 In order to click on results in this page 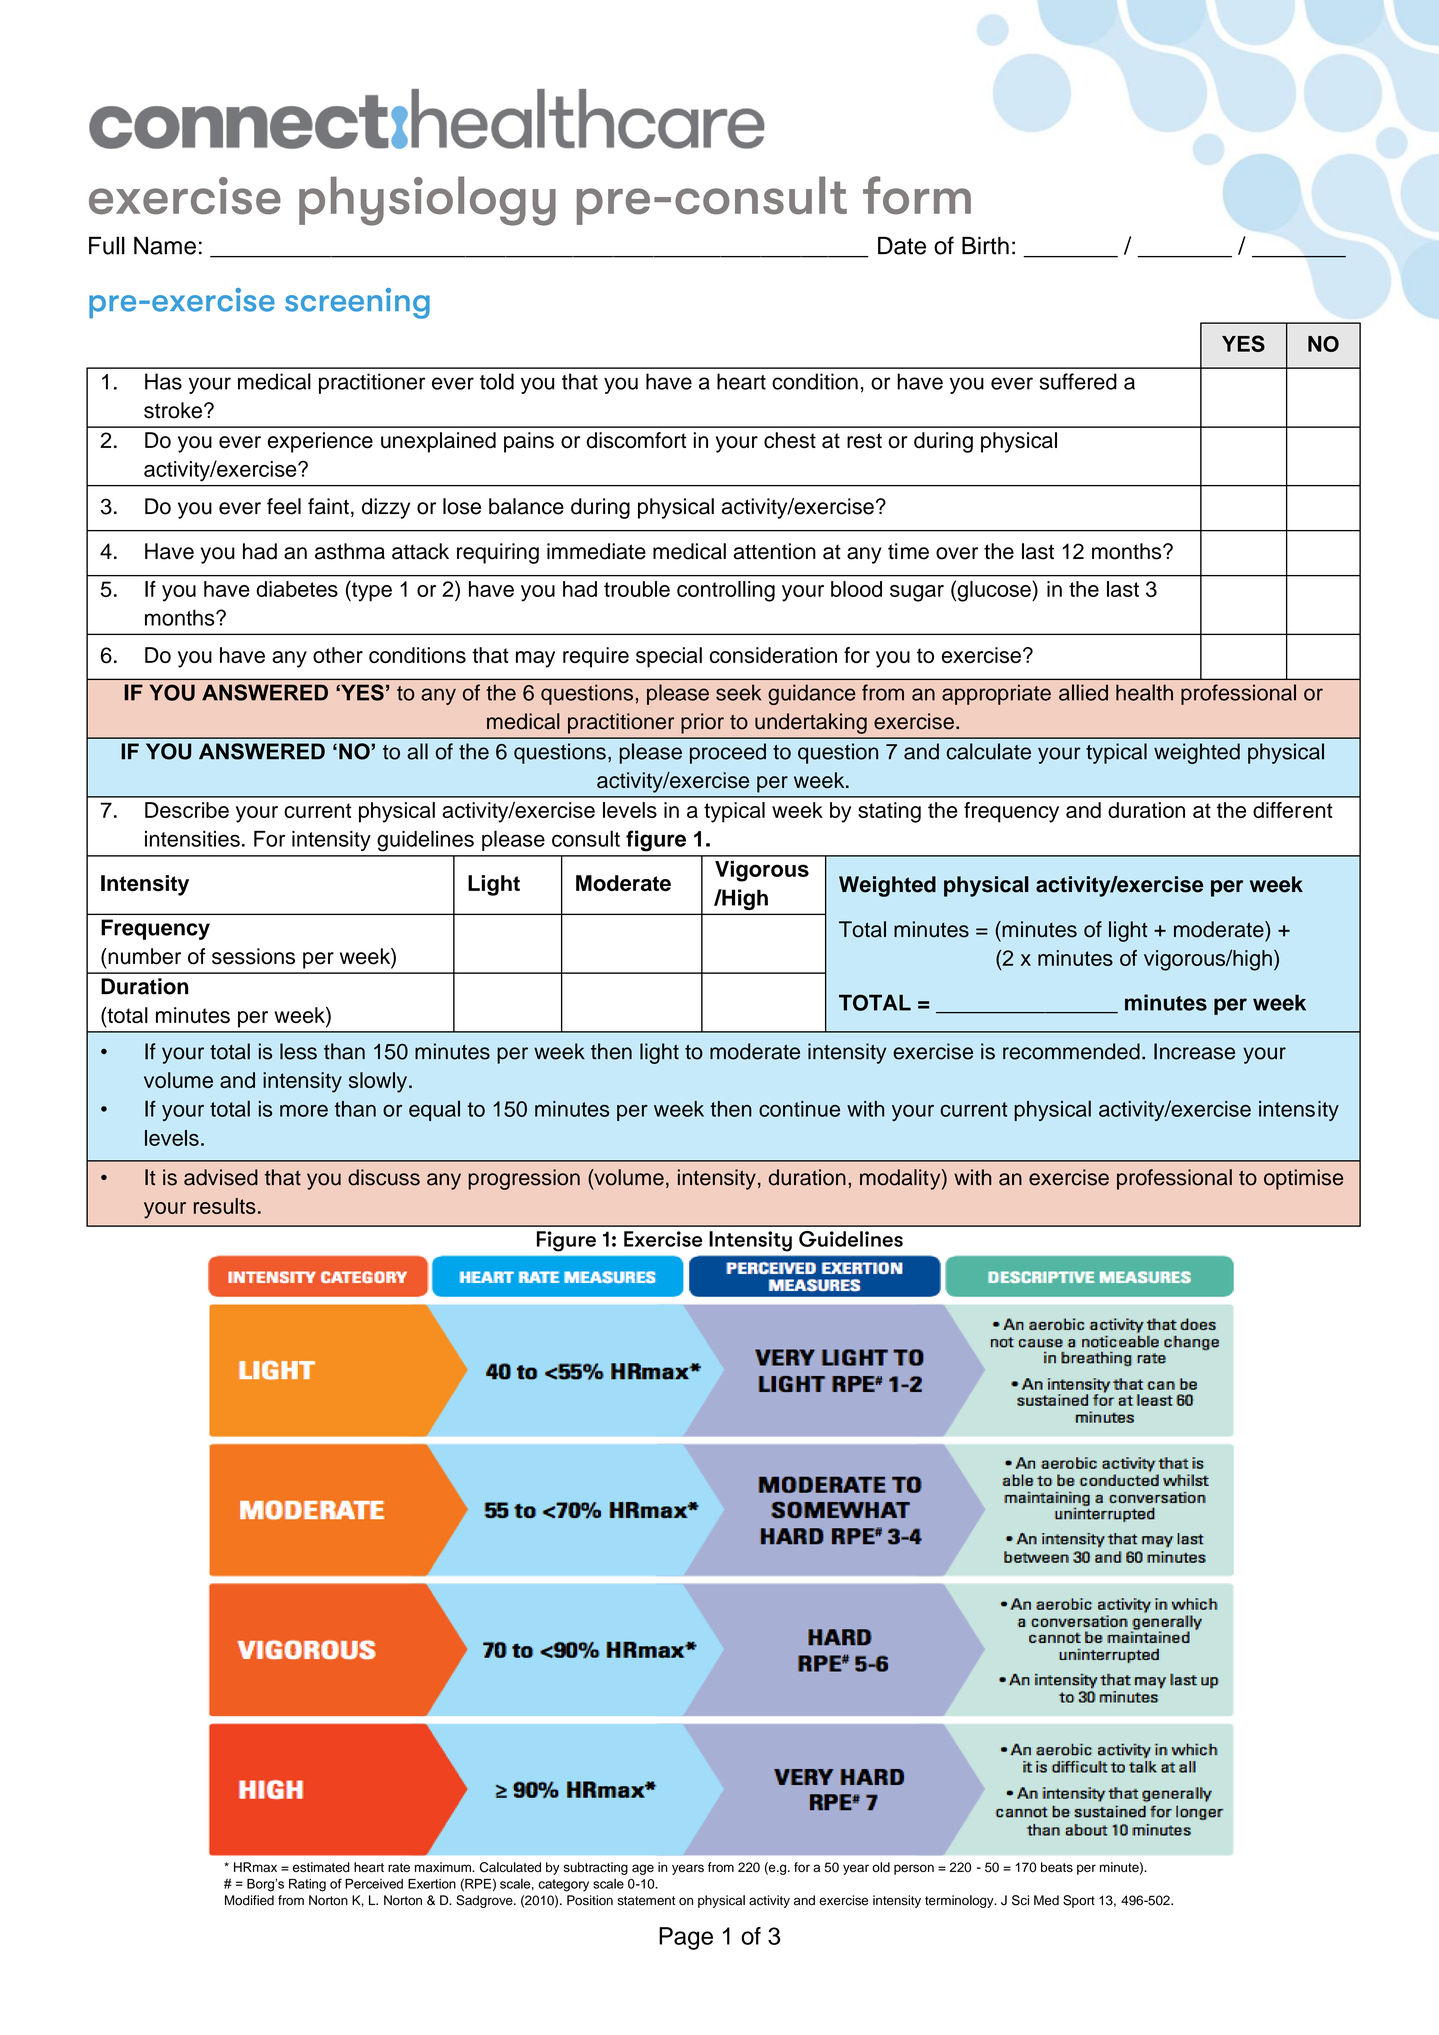, I will do `click(225, 1206)`.
